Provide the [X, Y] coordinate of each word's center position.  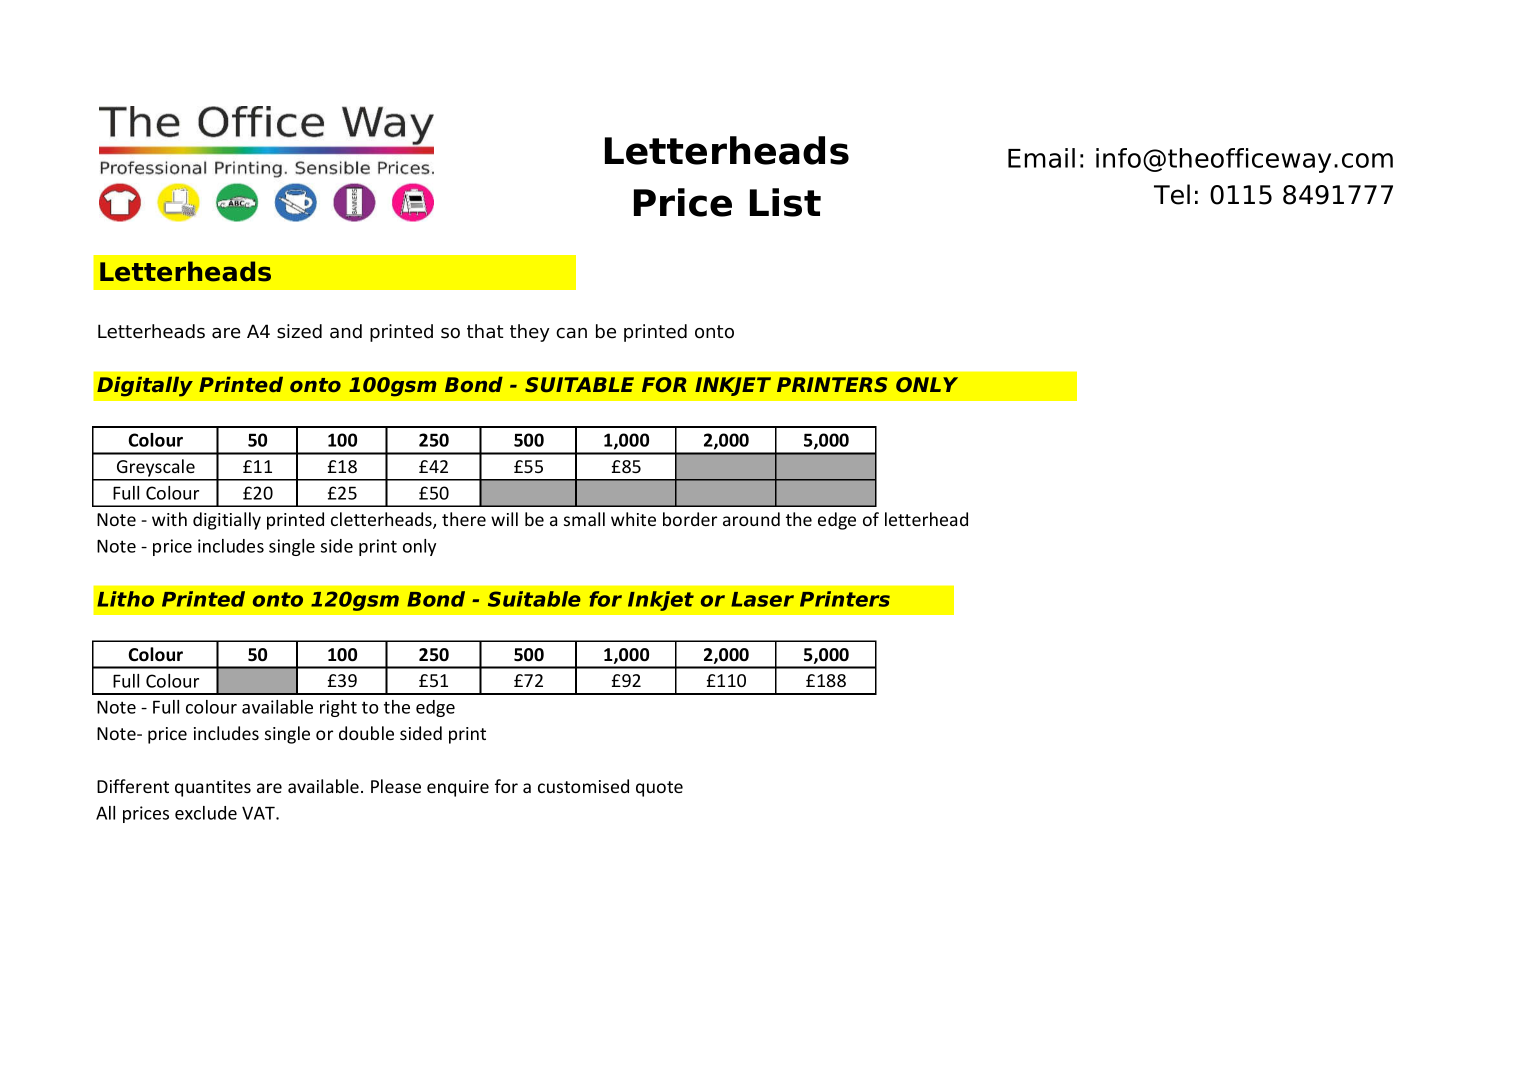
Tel [1172, 194]
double [366, 733]
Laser [762, 599]
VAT [259, 813]
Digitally [145, 387]
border [690, 519]
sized [299, 331]
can [571, 333]
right [338, 708]
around [751, 519]
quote [659, 789]
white [633, 519]
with [169, 519]
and [346, 331]
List [785, 202]
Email [1041, 158]
